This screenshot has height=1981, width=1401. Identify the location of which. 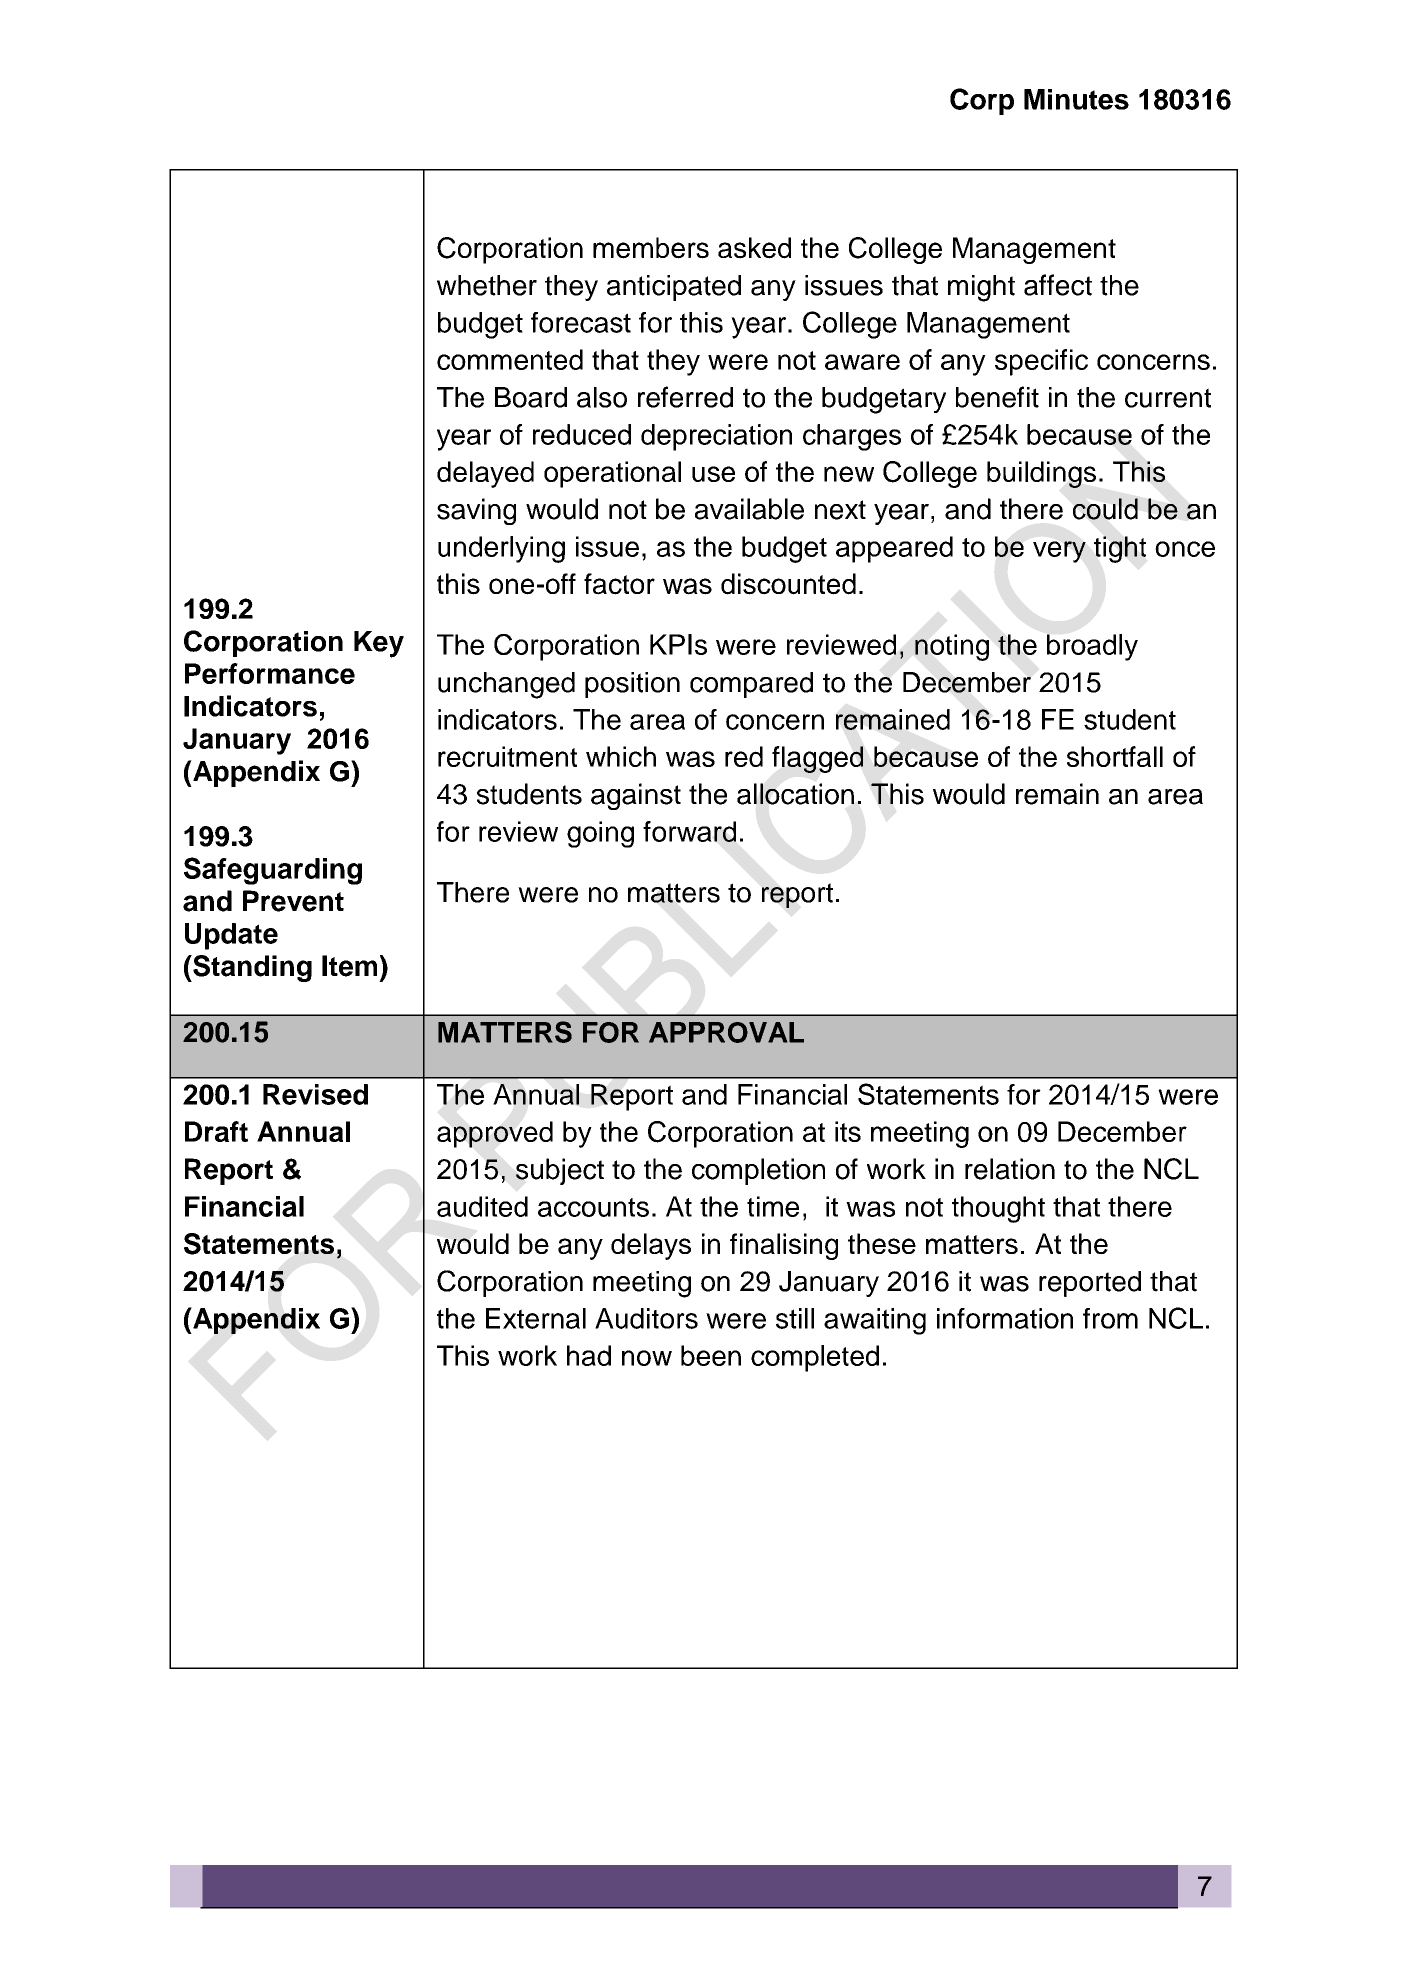
(621, 756).
